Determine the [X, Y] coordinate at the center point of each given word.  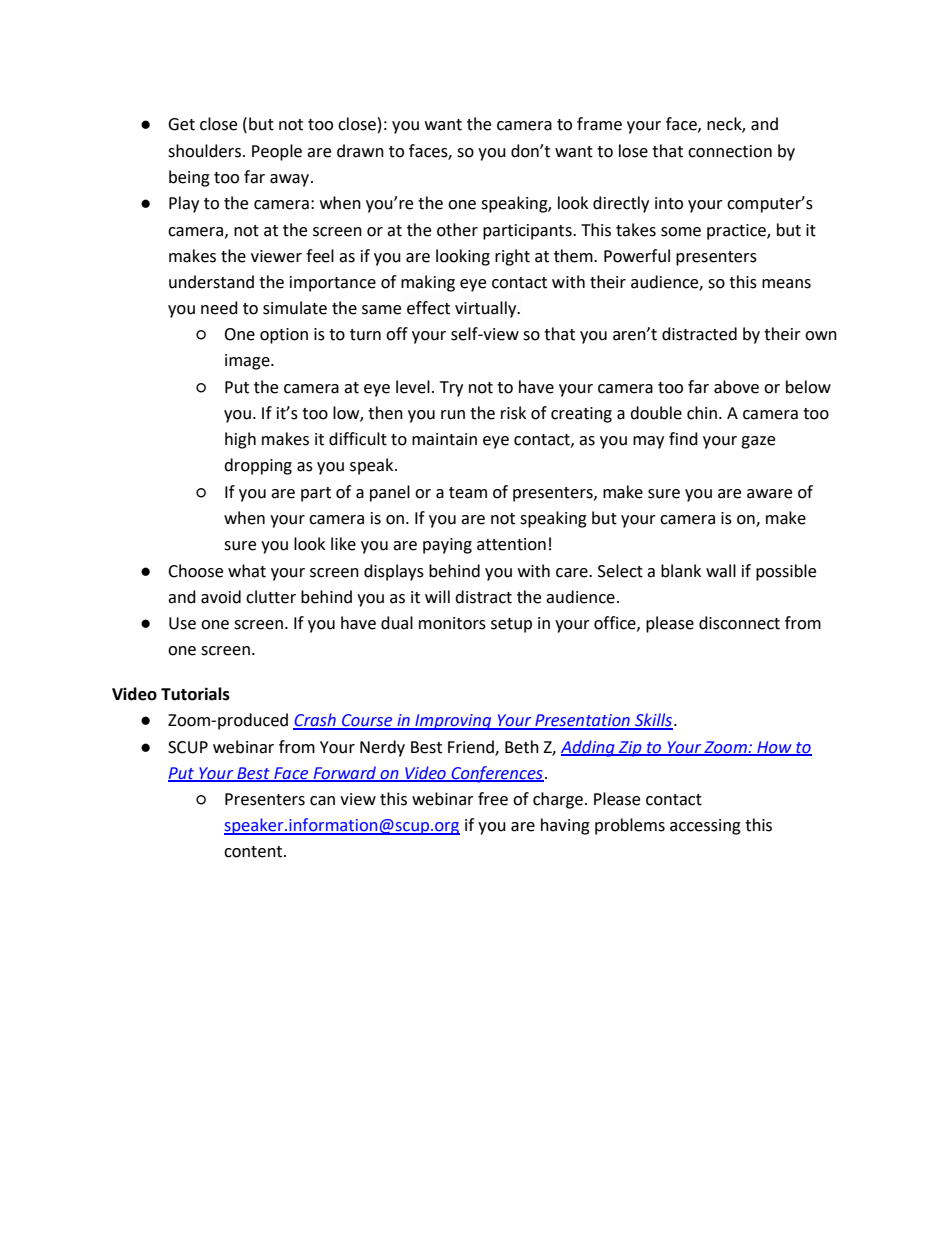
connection [730, 151]
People [277, 152]
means [786, 284]
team [468, 493]
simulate [295, 308]
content [254, 852]
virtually [487, 309]
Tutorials [195, 694]
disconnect [739, 623]
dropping [258, 466]
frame [599, 124]
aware [769, 494]
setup [511, 625]
